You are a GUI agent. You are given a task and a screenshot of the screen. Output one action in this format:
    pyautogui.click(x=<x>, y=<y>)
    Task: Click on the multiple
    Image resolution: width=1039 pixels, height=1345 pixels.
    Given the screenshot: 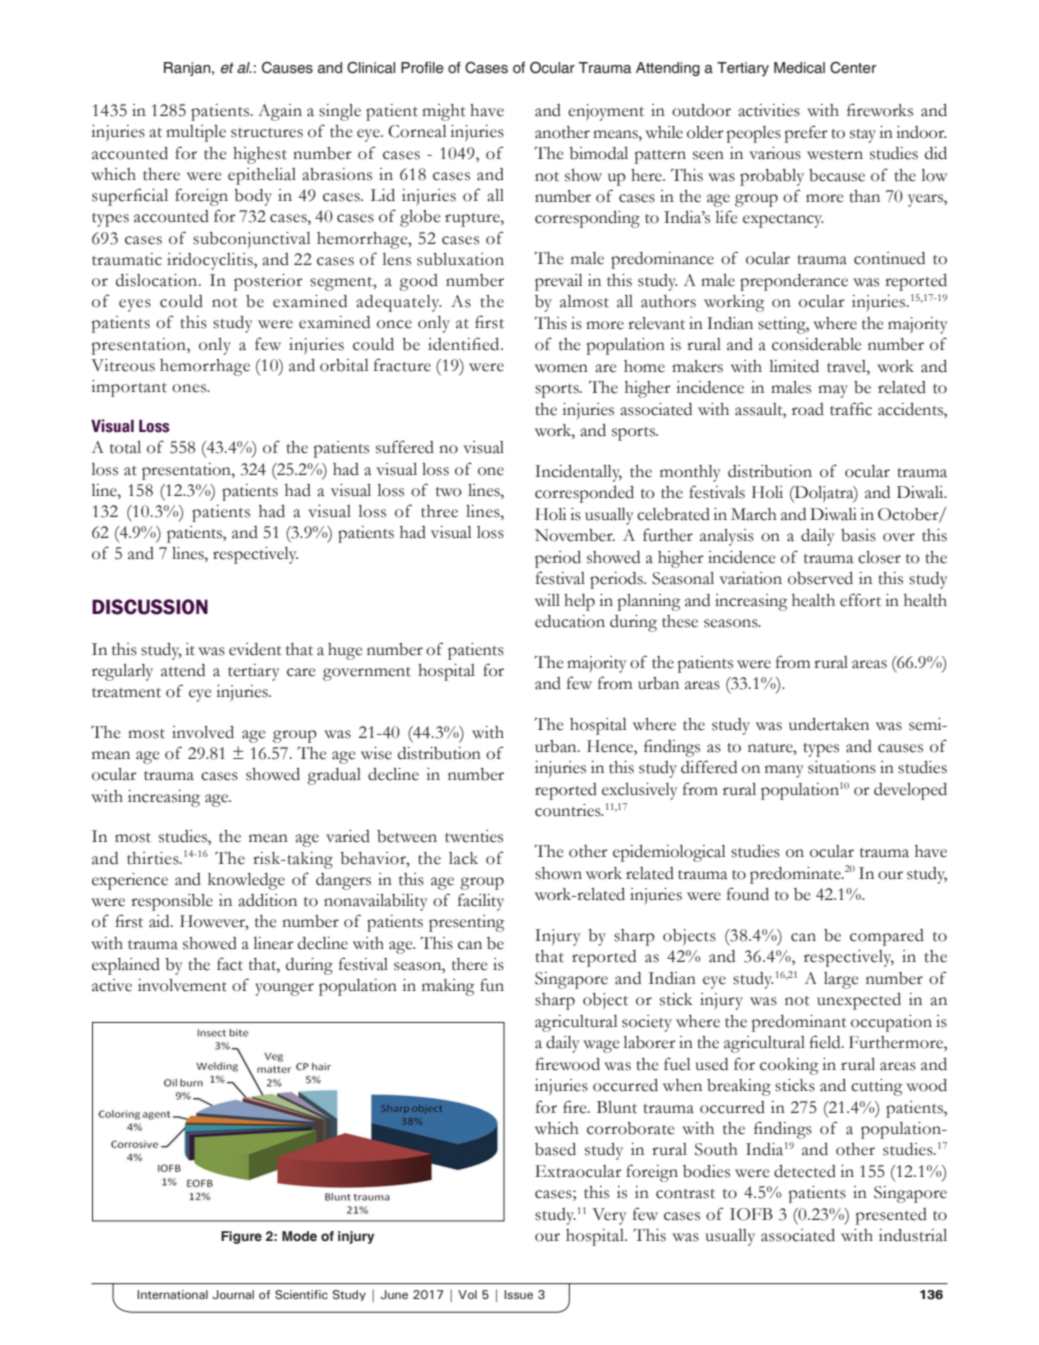 What is the action you would take?
    pyautogui.click(x=196, y=133)
